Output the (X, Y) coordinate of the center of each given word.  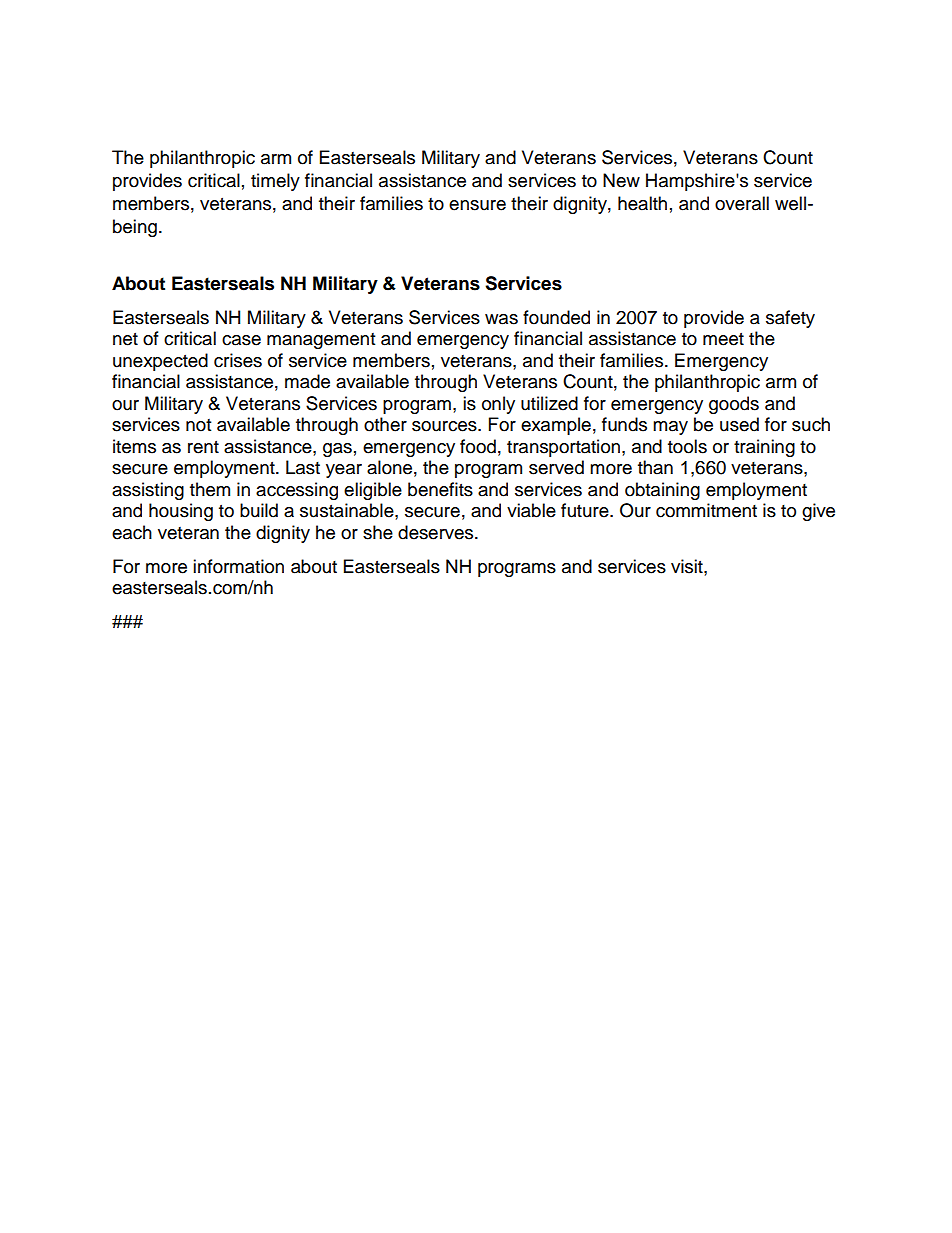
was (501, 319)
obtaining (662, 491)
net (125, 339)
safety (790, 319)
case (241, 340)
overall (742, 203)
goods (734, 405)
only (498, 405)
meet (723, 339)
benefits (440, 489)
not (198, 425)
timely (275, 182)
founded (556, 317)
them (210, 489)
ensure (477, 205)
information (238, 566)
